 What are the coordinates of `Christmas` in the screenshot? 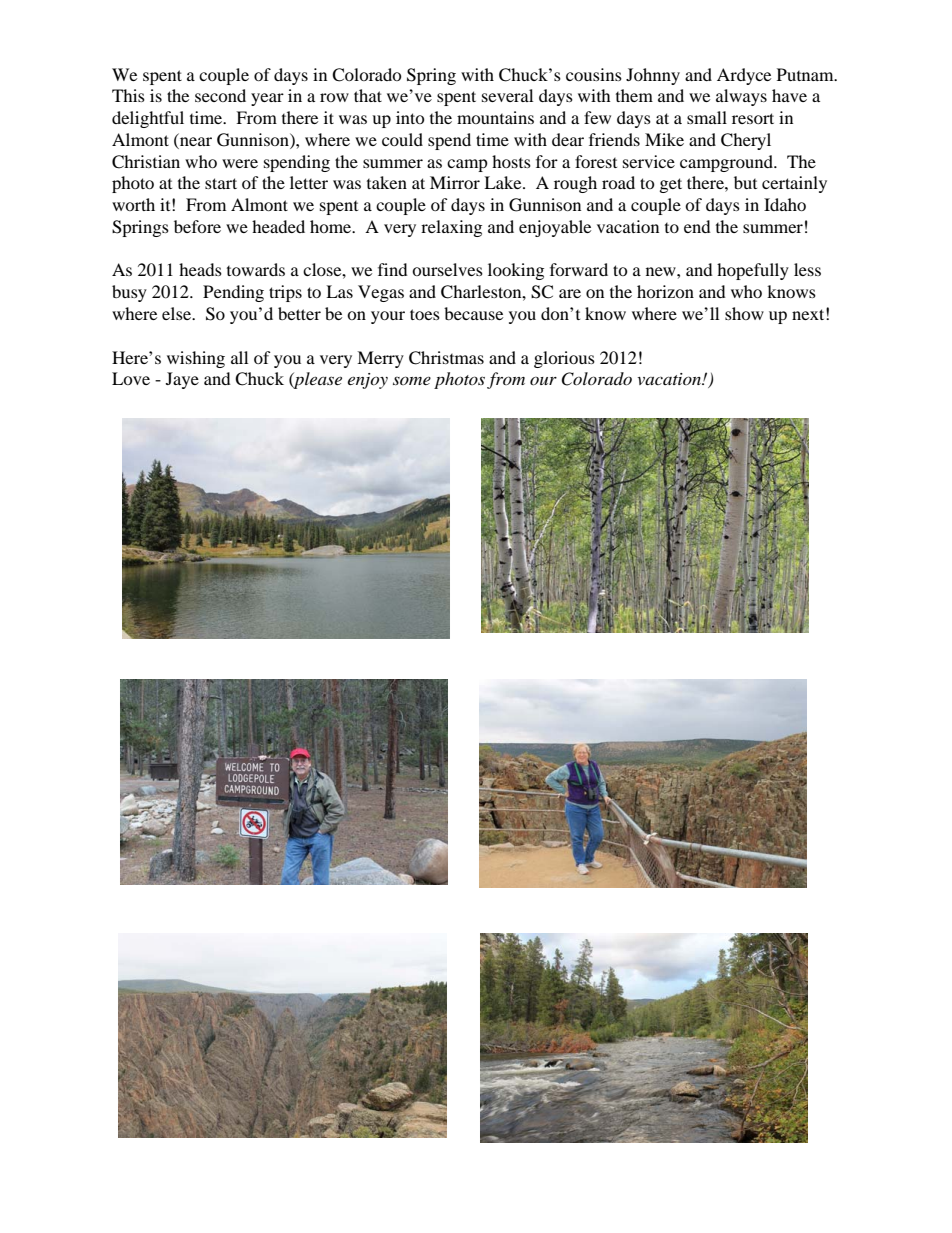 It's located at (446, 358).
